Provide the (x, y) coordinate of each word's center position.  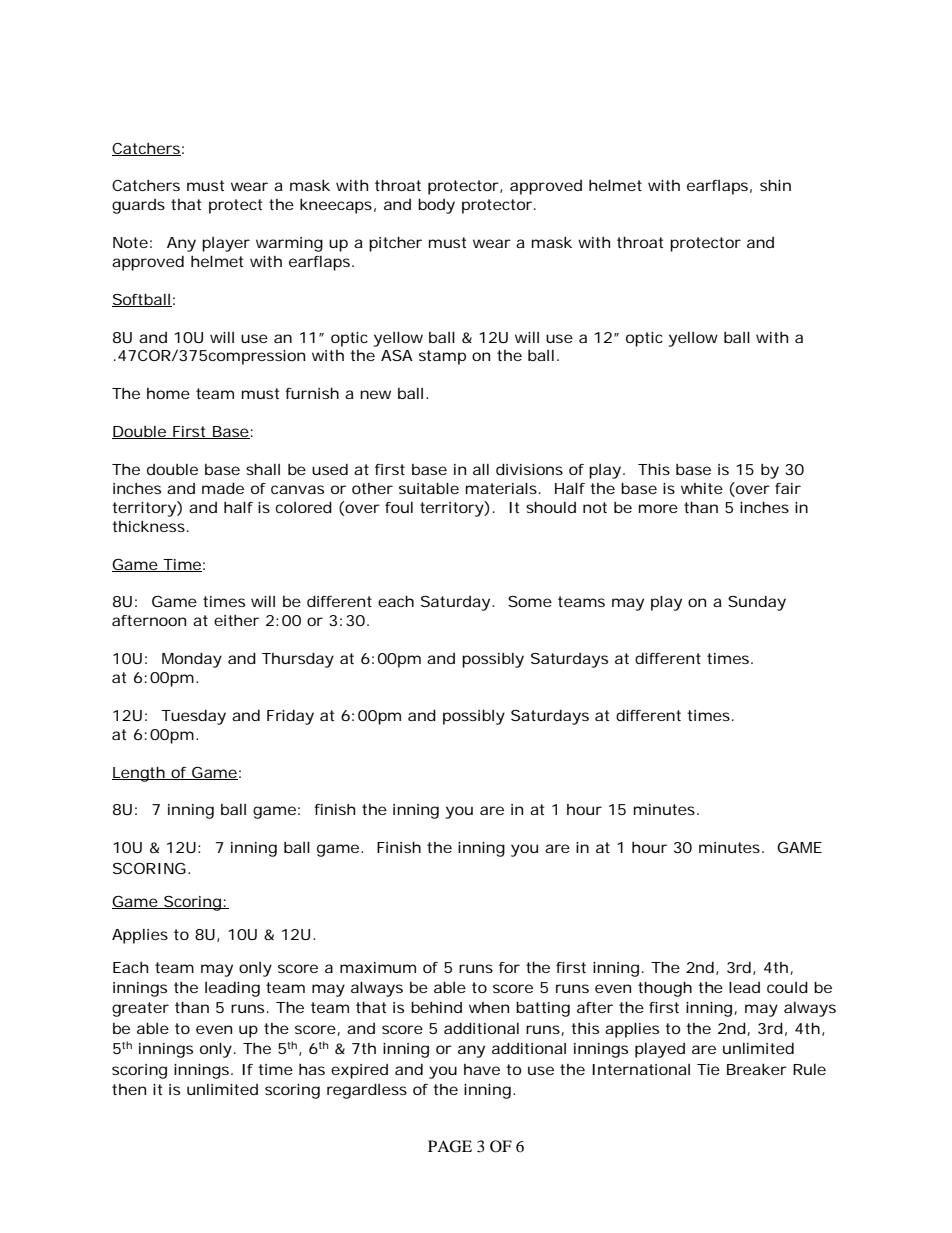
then (129, 1089)
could (787, 987)
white (702, 488)
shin (775, 185)
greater (140, 1009)
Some (530, 601)
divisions (529, 469)
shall (263, 469)
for (509, 967)
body (436, 206)
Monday (192, 660)
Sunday (757, 603)
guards (138, 206)
